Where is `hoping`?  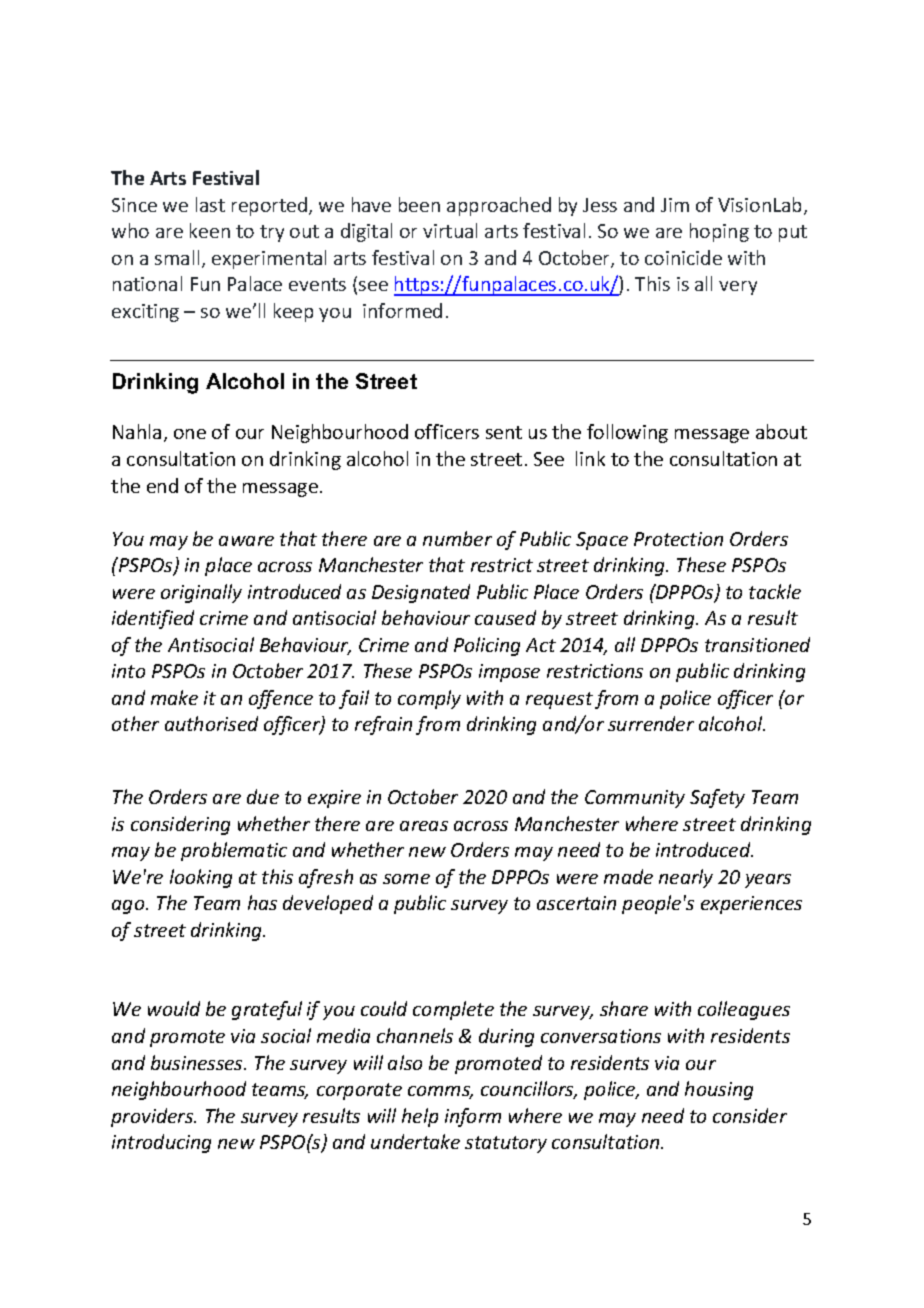 hoping is located at coordinates (719, 232).
